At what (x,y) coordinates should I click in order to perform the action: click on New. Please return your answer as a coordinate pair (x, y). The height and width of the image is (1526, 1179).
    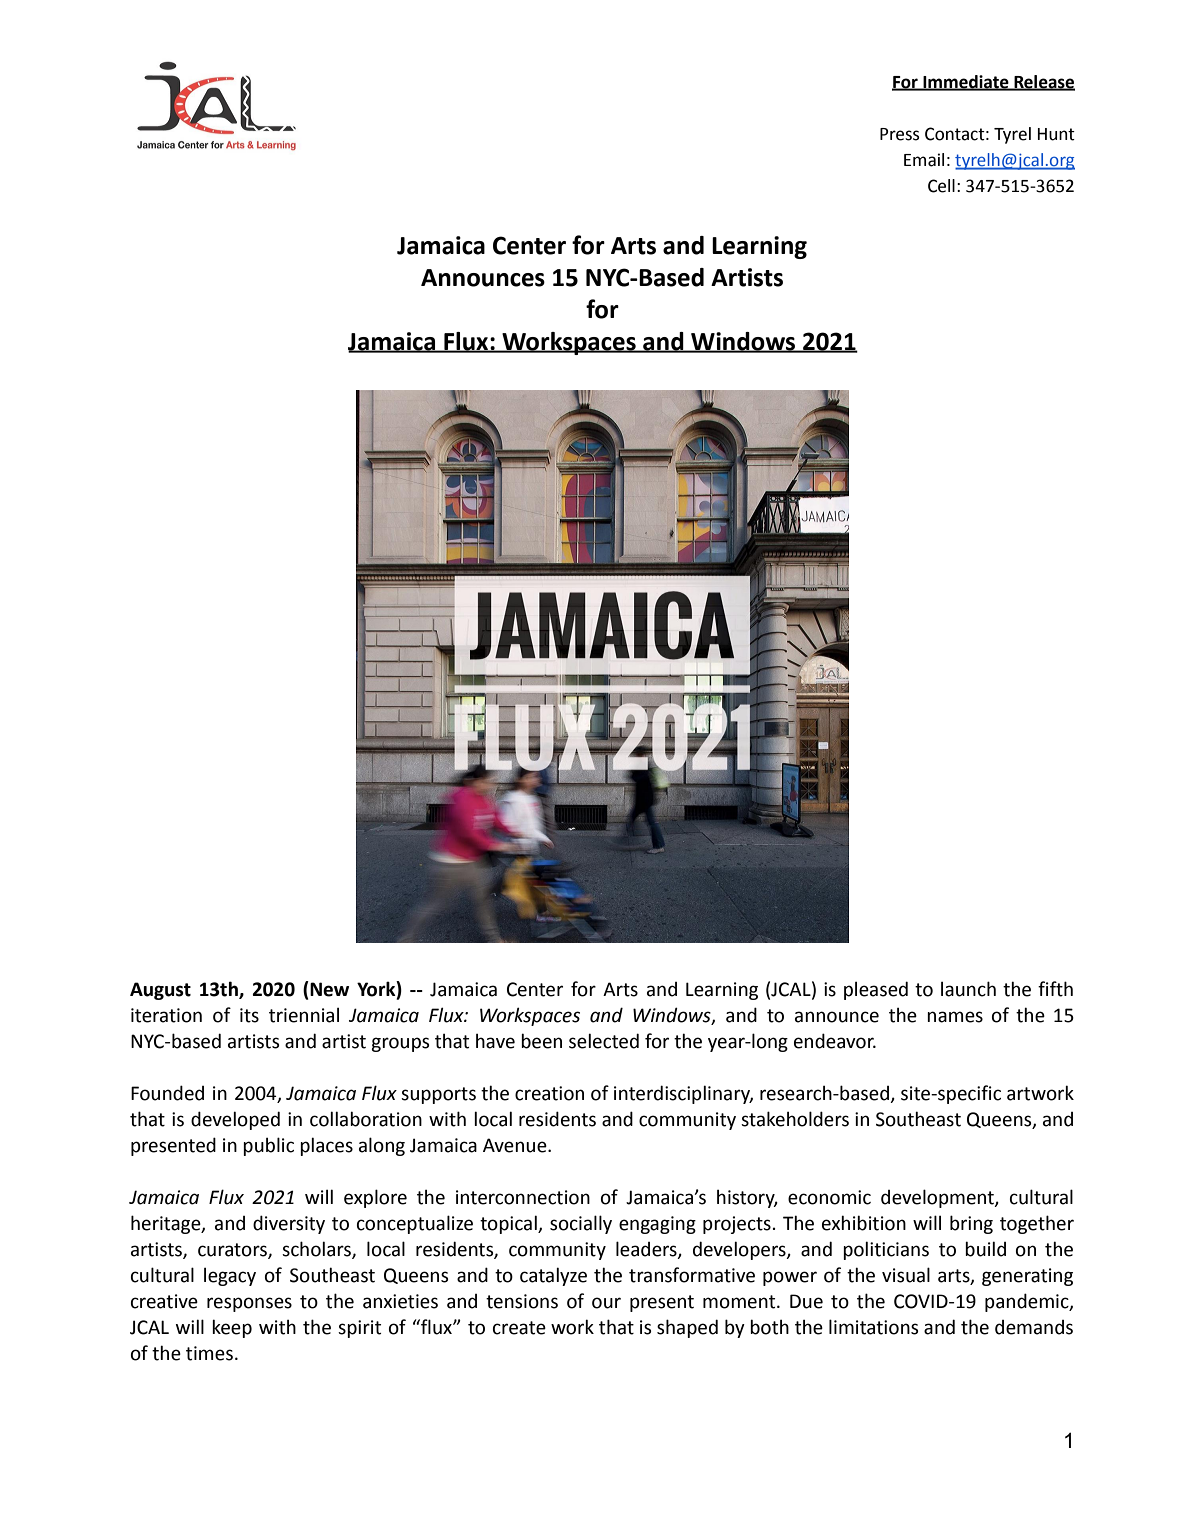
    Looking at the image, I should click on (328, 989).
